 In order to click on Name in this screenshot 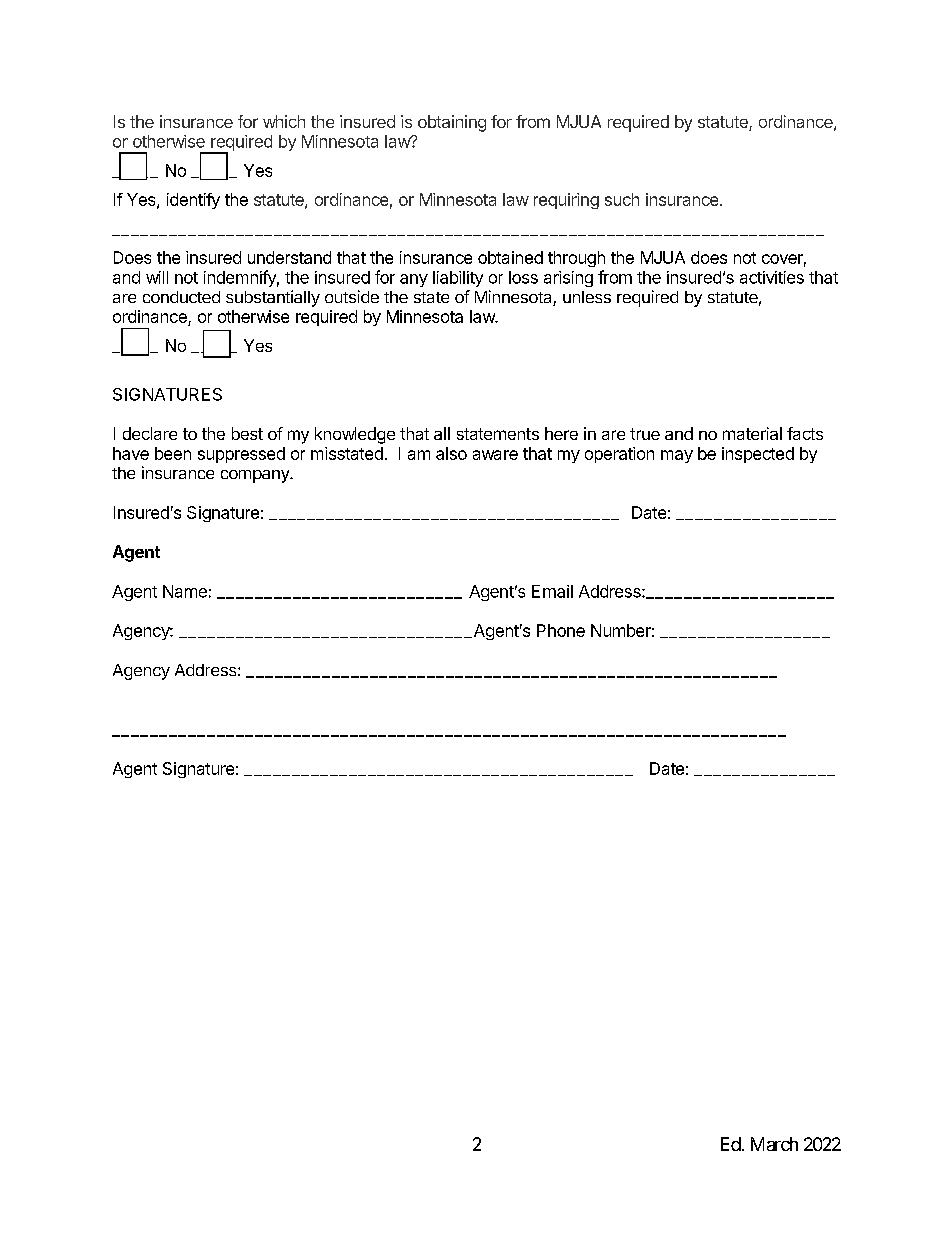, I will do `click(185, 591)`.
